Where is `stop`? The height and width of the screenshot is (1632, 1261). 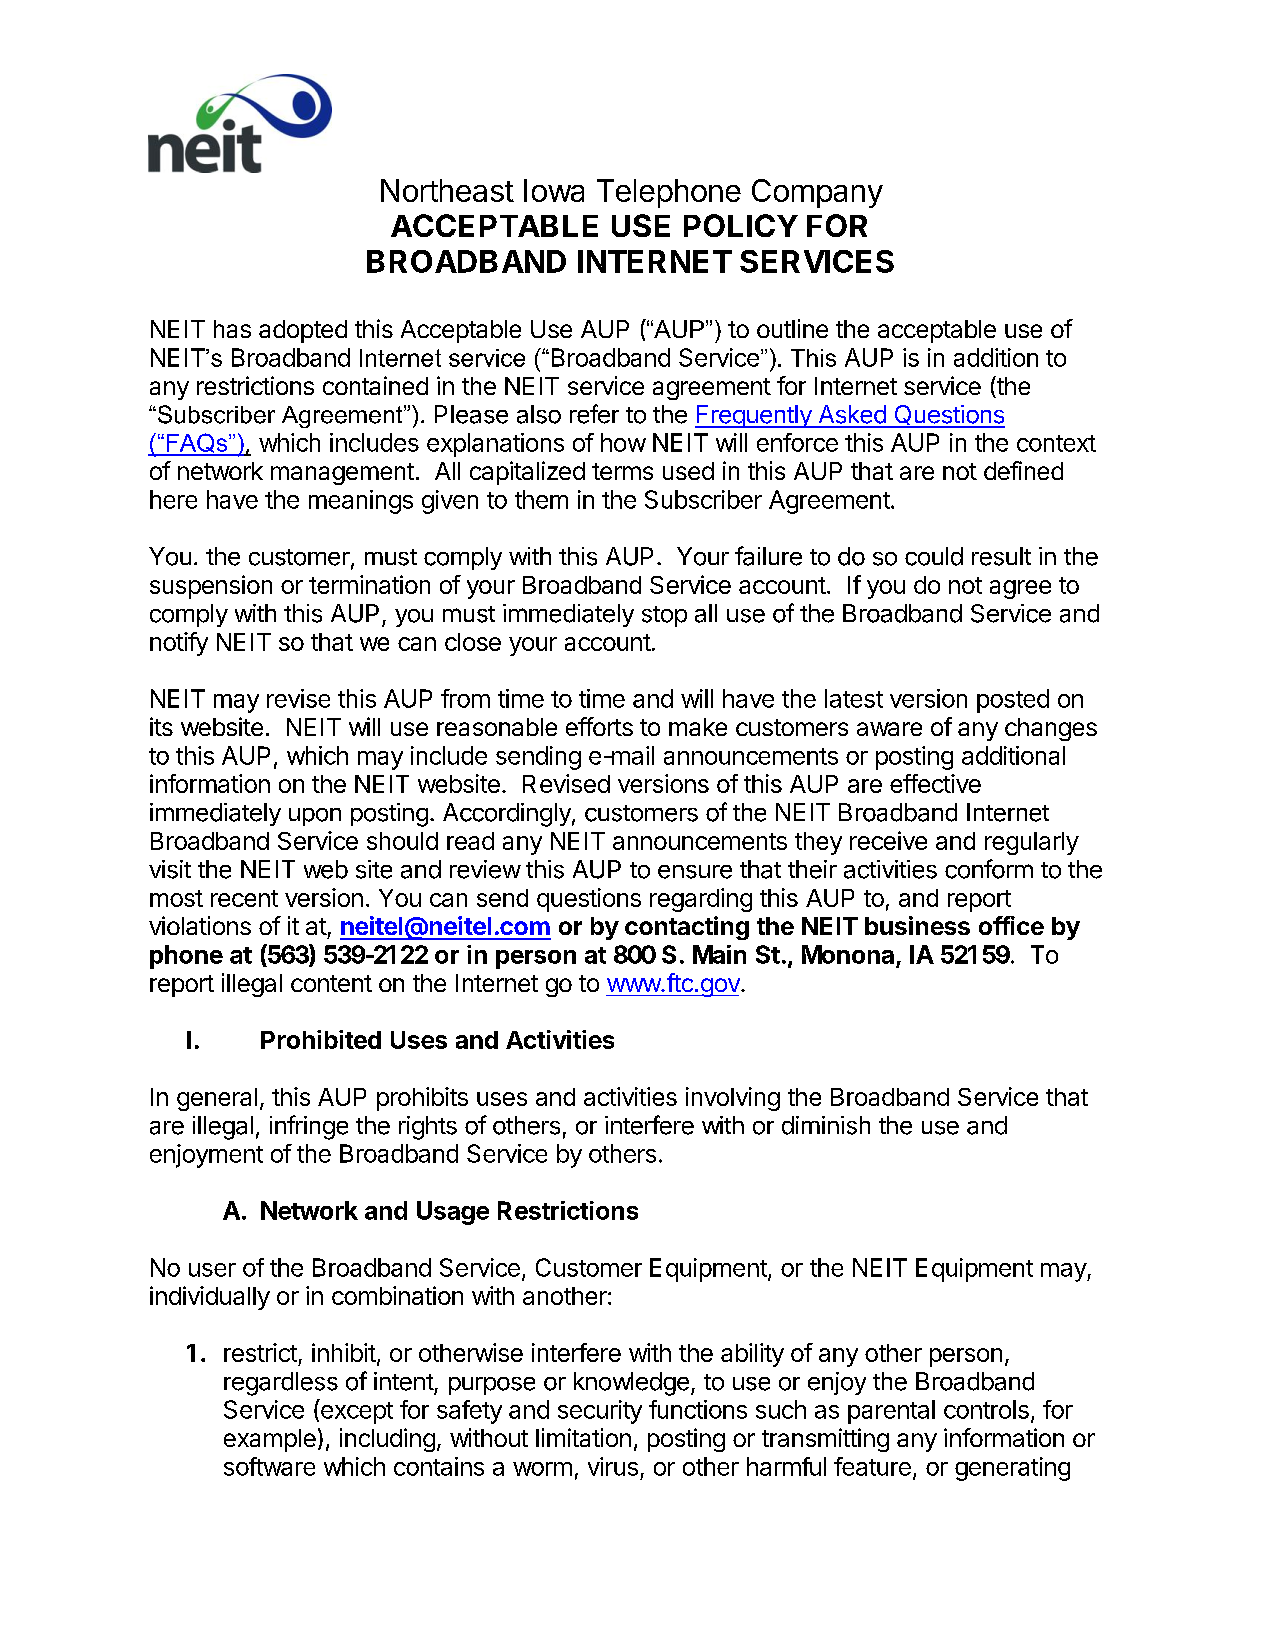 stop is located at coordinates (664, 616).
